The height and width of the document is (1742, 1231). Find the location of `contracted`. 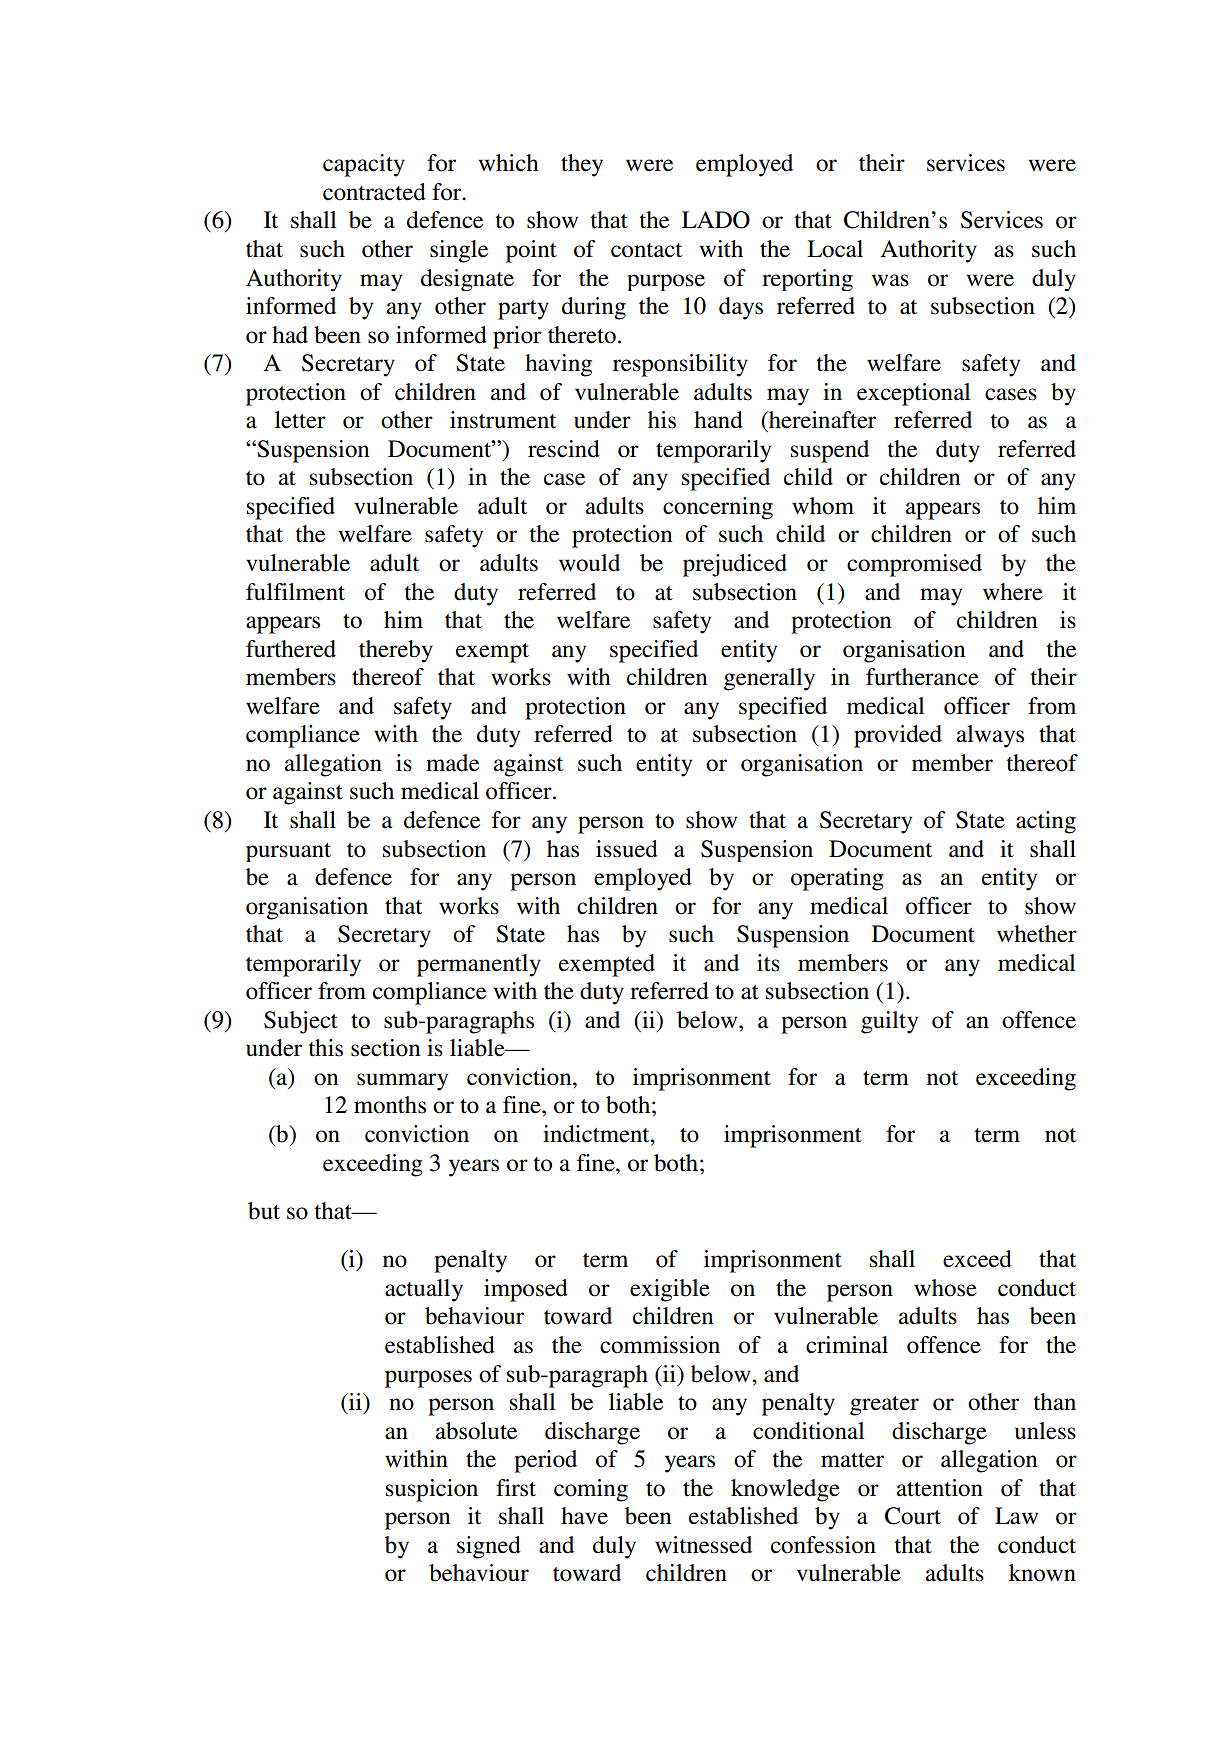

contracted is located at coordinates (374, 192).
